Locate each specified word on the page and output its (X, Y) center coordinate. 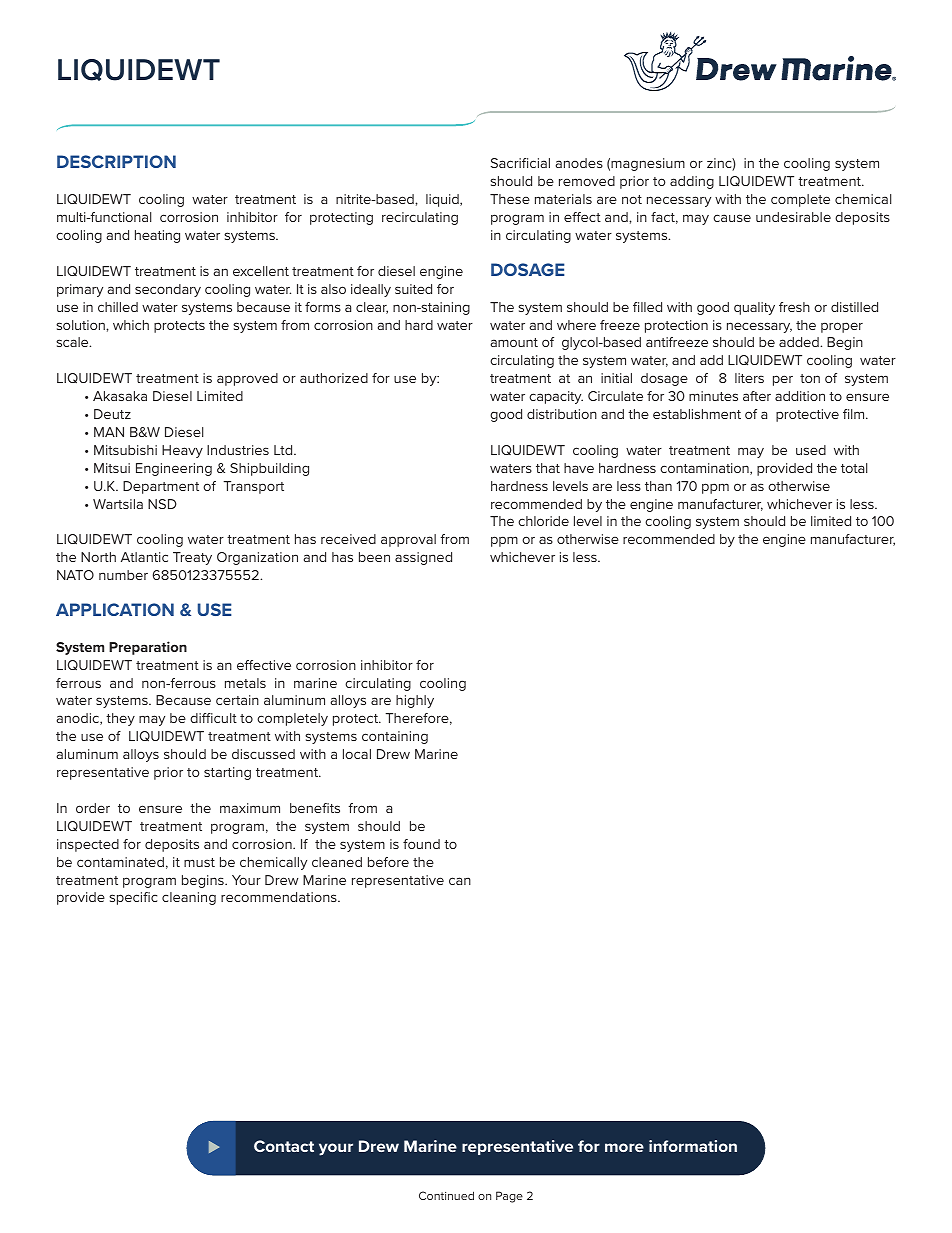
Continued (446, 1195)
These (510, 199)
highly (415, 701)
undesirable (793, 217)
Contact (284, 1146)
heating (157, 236)
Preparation (148, 648)
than (658, 486)
